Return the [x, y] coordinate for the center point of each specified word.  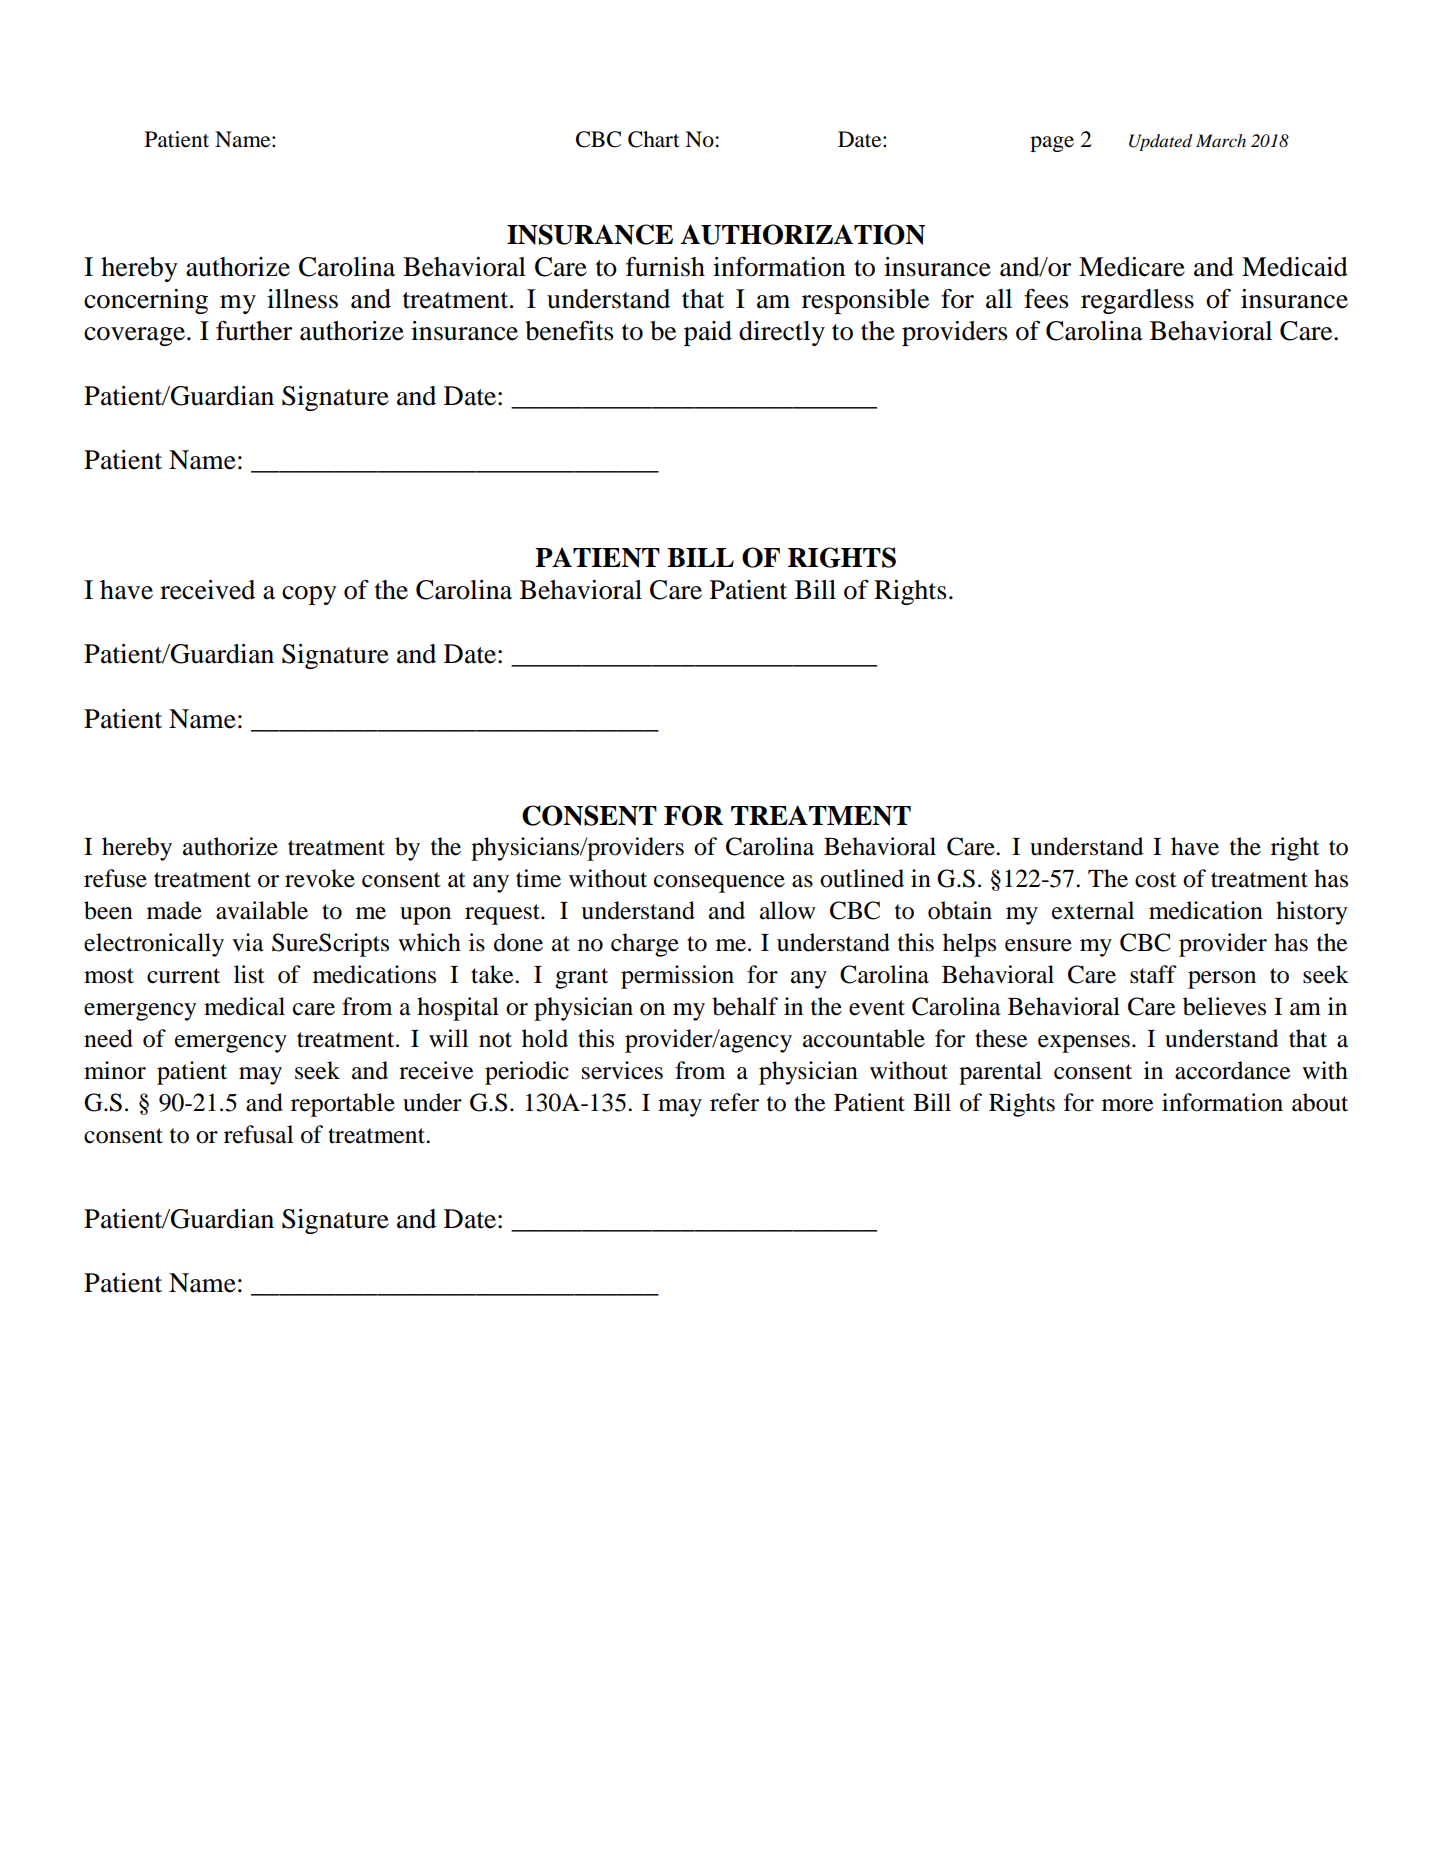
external [1093, 910]
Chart [654, 139]
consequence [719, 884]
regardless [1137, 301]
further [254, 331]
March [1221, 140]
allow [787, 910]
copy [309, 595]
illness [302, 299]
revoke [320, 878]
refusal [258, 1134]
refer [734, 1102]
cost [1156, 880]
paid [708, 333]
